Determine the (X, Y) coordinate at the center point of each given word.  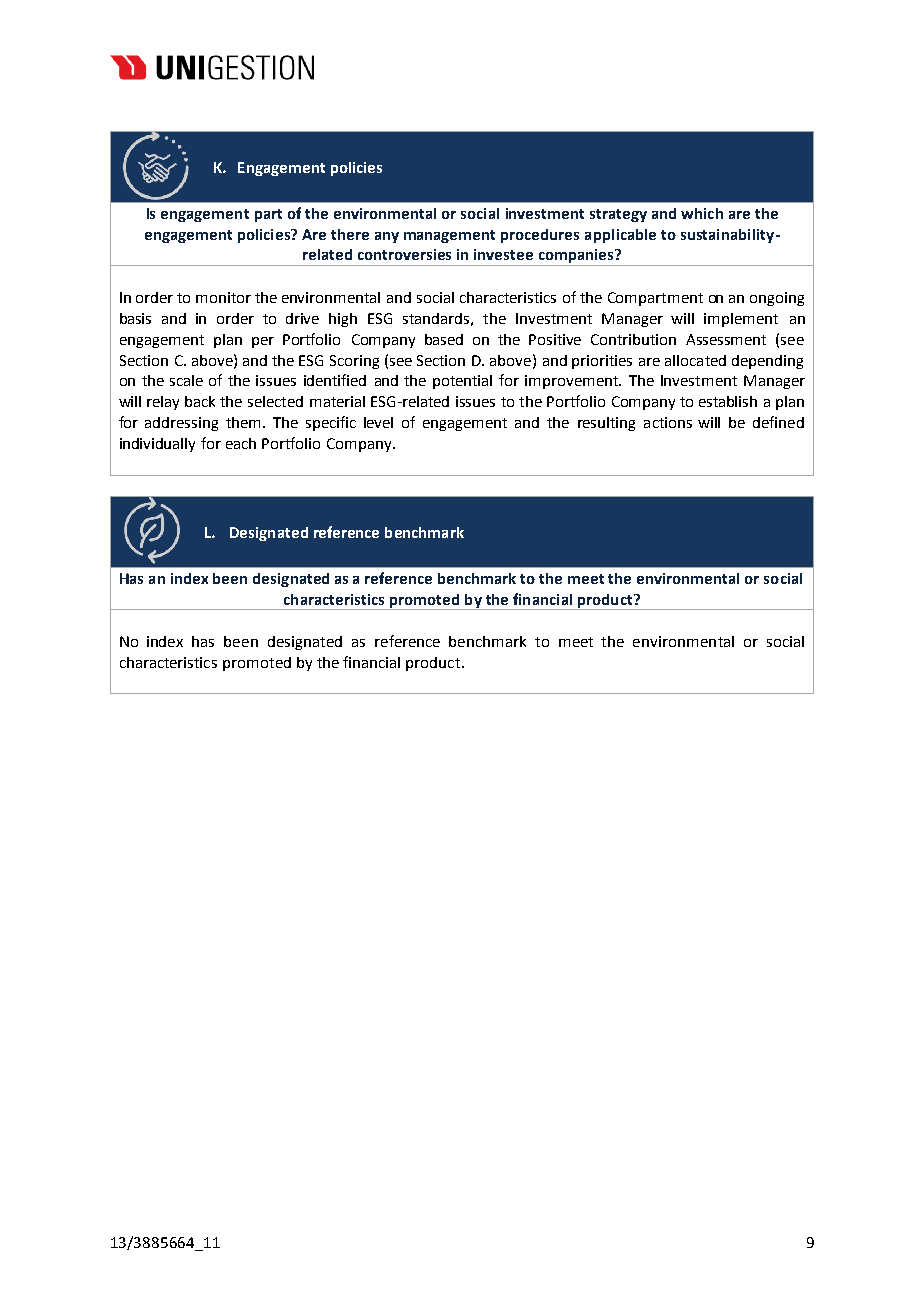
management (449, 236)
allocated (695, 360)
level (378, 422)
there (350, 234)
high (343, 320)
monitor (223, 297)
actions (668, 422)
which (702, 213)
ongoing (777, 299)
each (241, 443)
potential (462, 382)
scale (186, 380)
